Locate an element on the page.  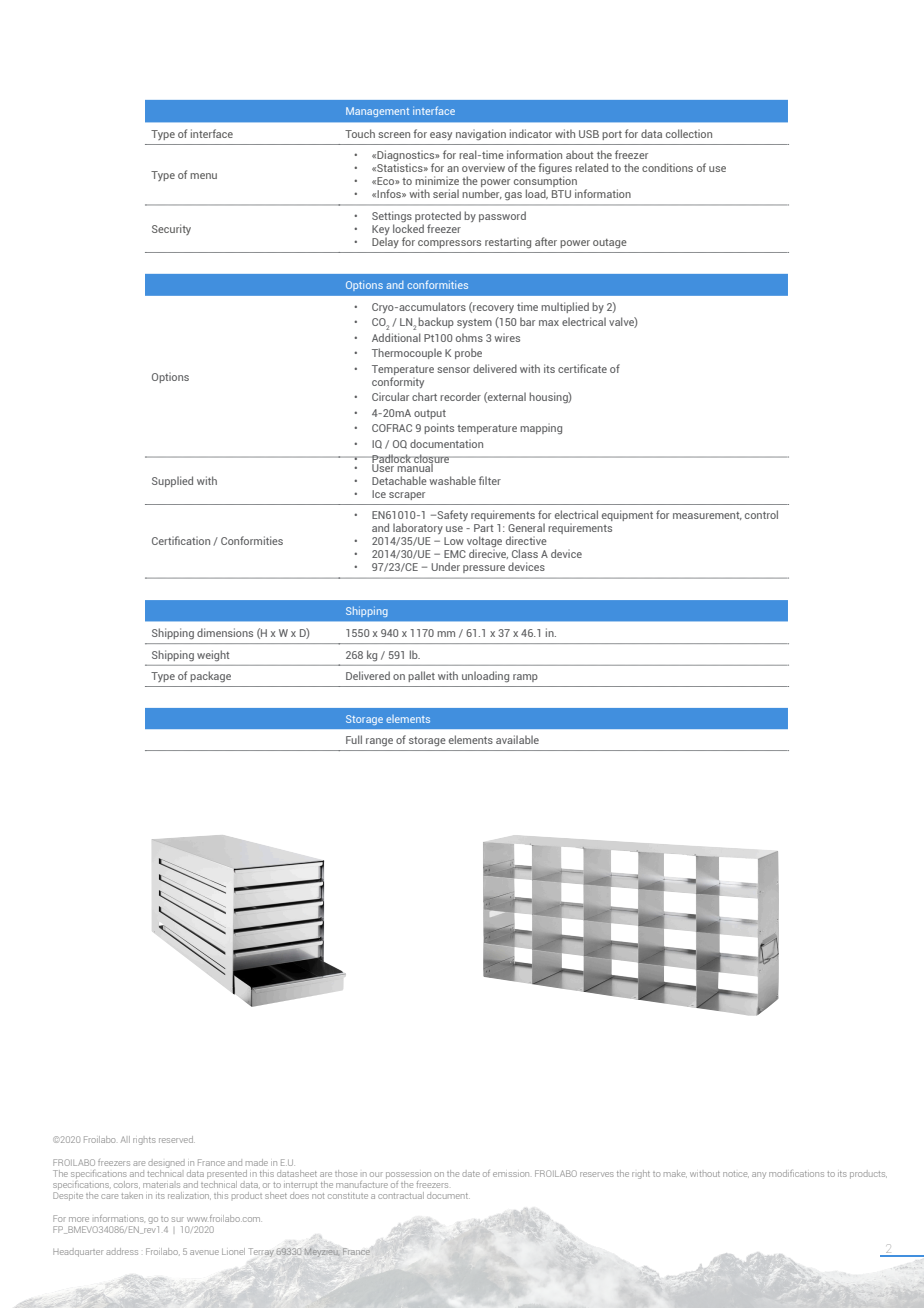
Supplied is located at coordinates (172, 481).
